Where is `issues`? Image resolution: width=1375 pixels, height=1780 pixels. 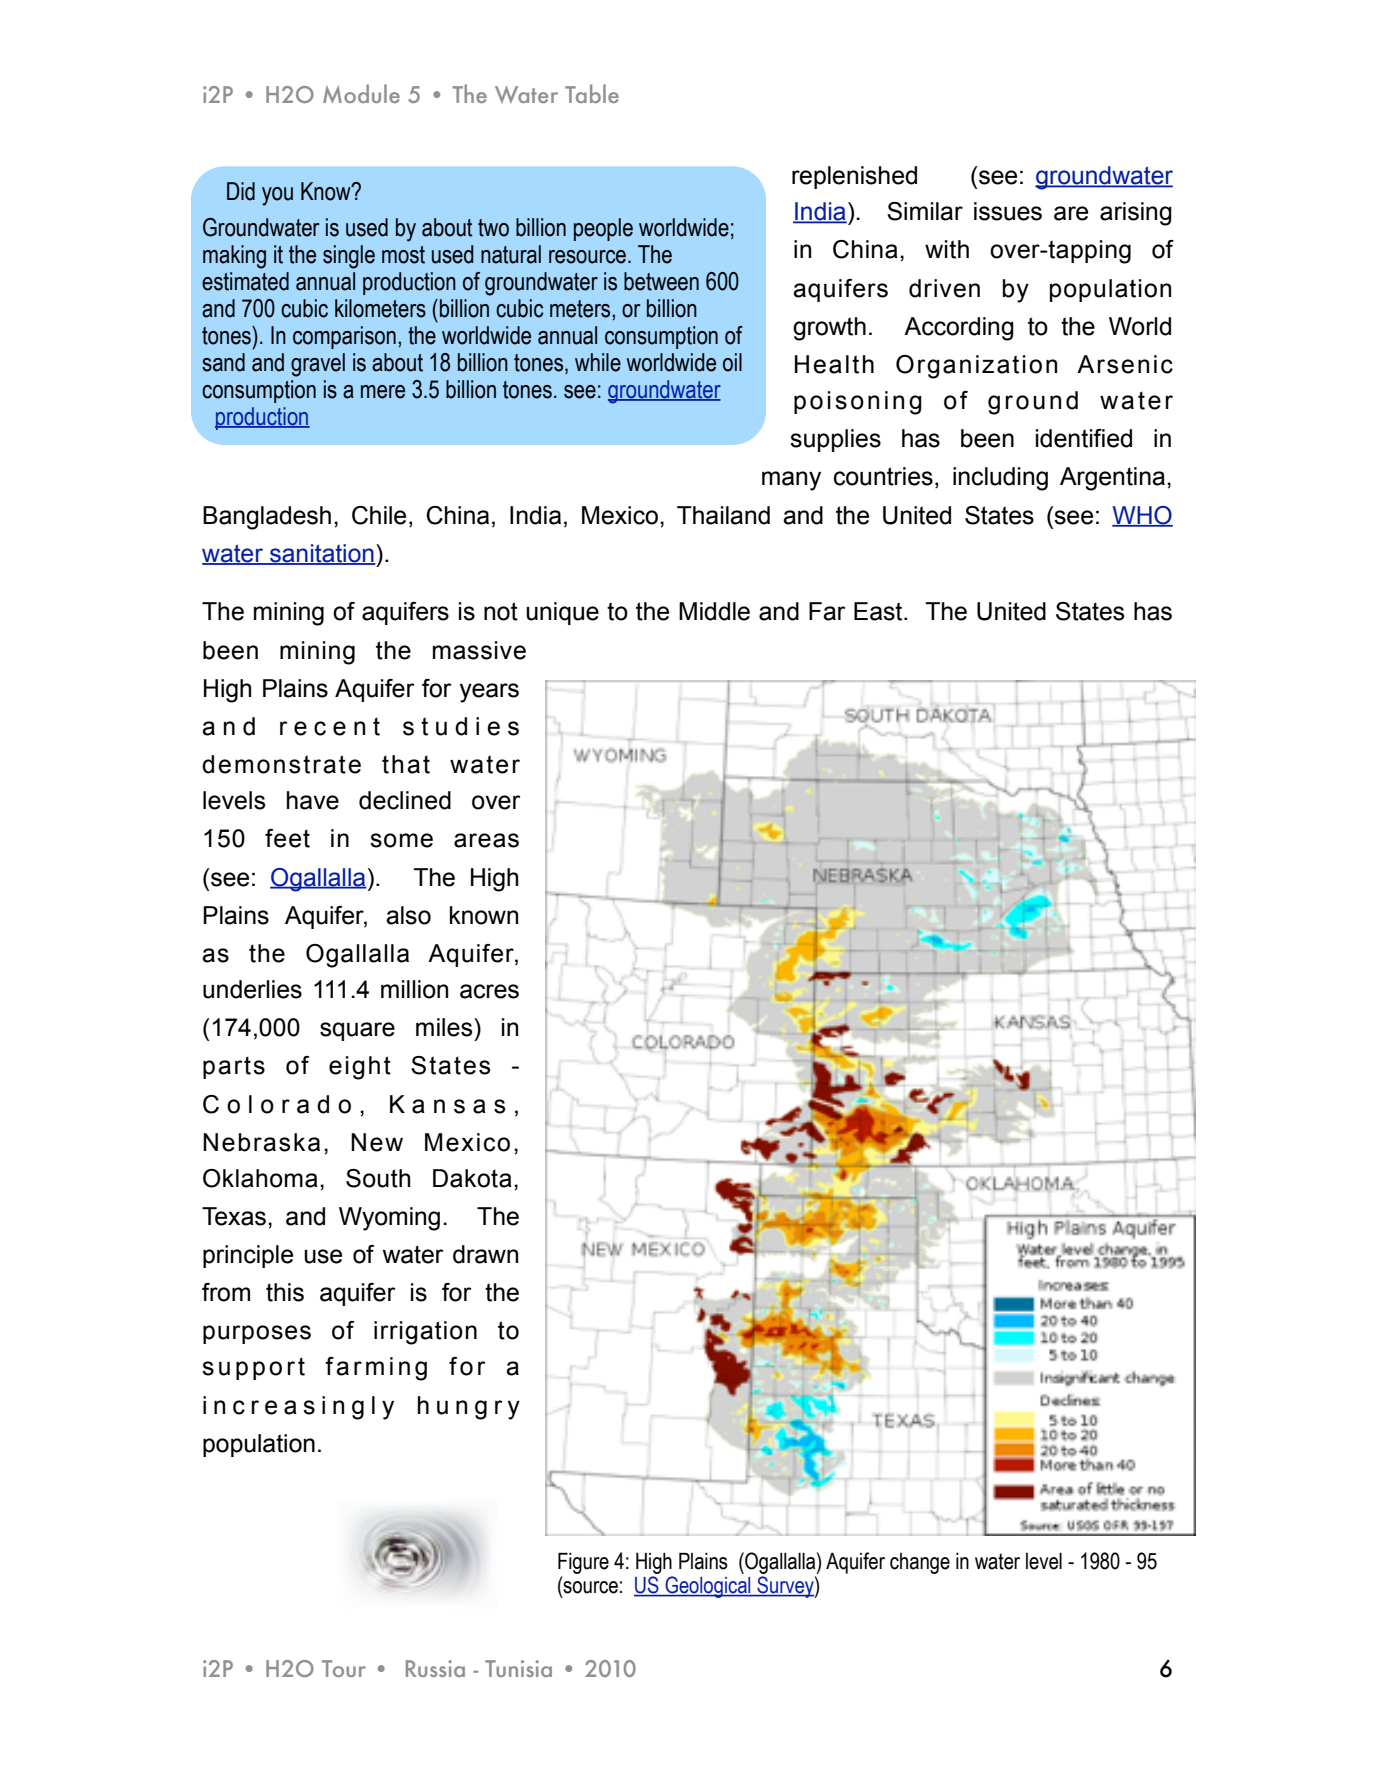
issues is located at coordinates (1008, 211).
